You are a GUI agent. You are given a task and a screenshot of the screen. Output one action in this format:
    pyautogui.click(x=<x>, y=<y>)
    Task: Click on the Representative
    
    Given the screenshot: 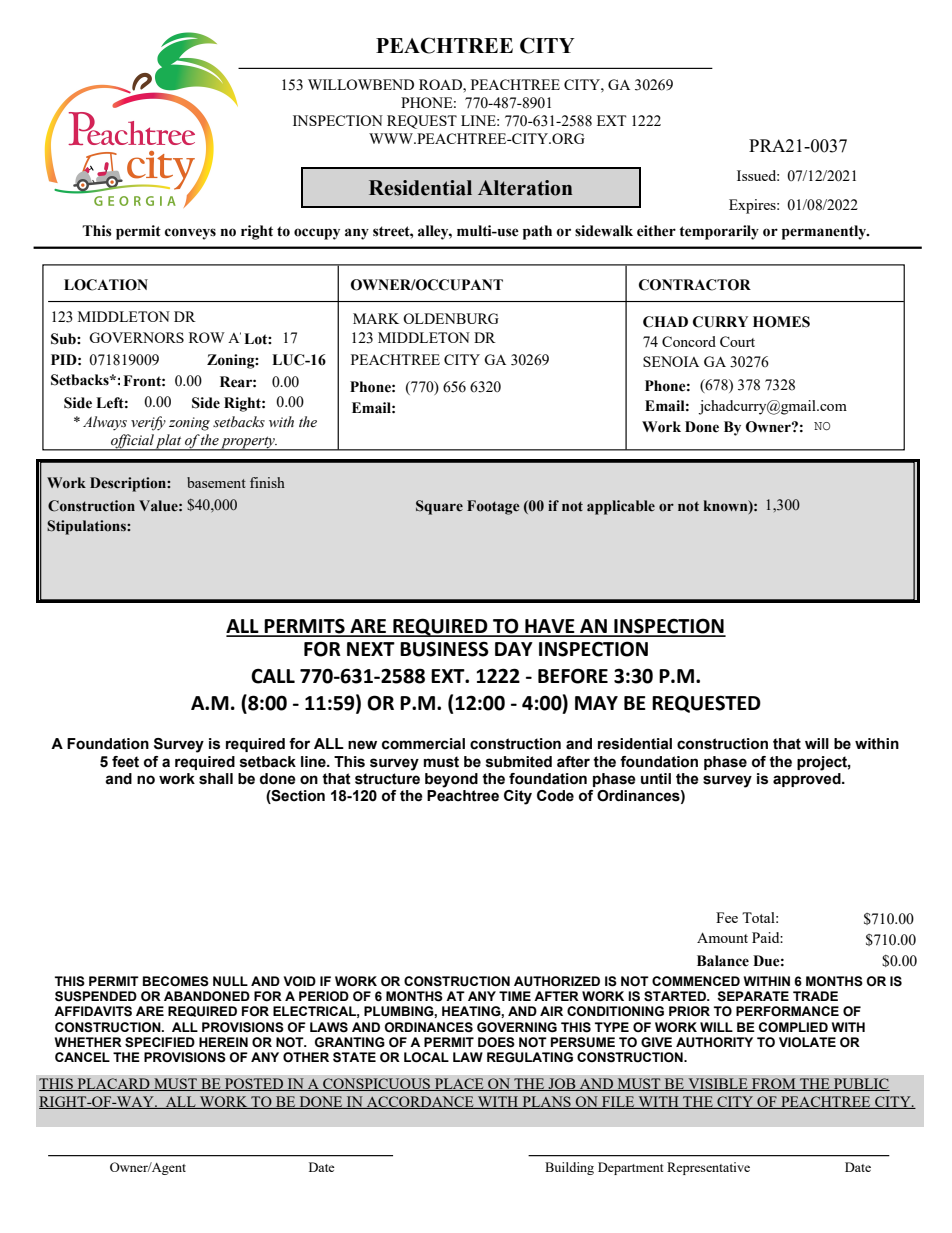 What is the action you would take?
    pyautogui.click(x=708, y=1168)
